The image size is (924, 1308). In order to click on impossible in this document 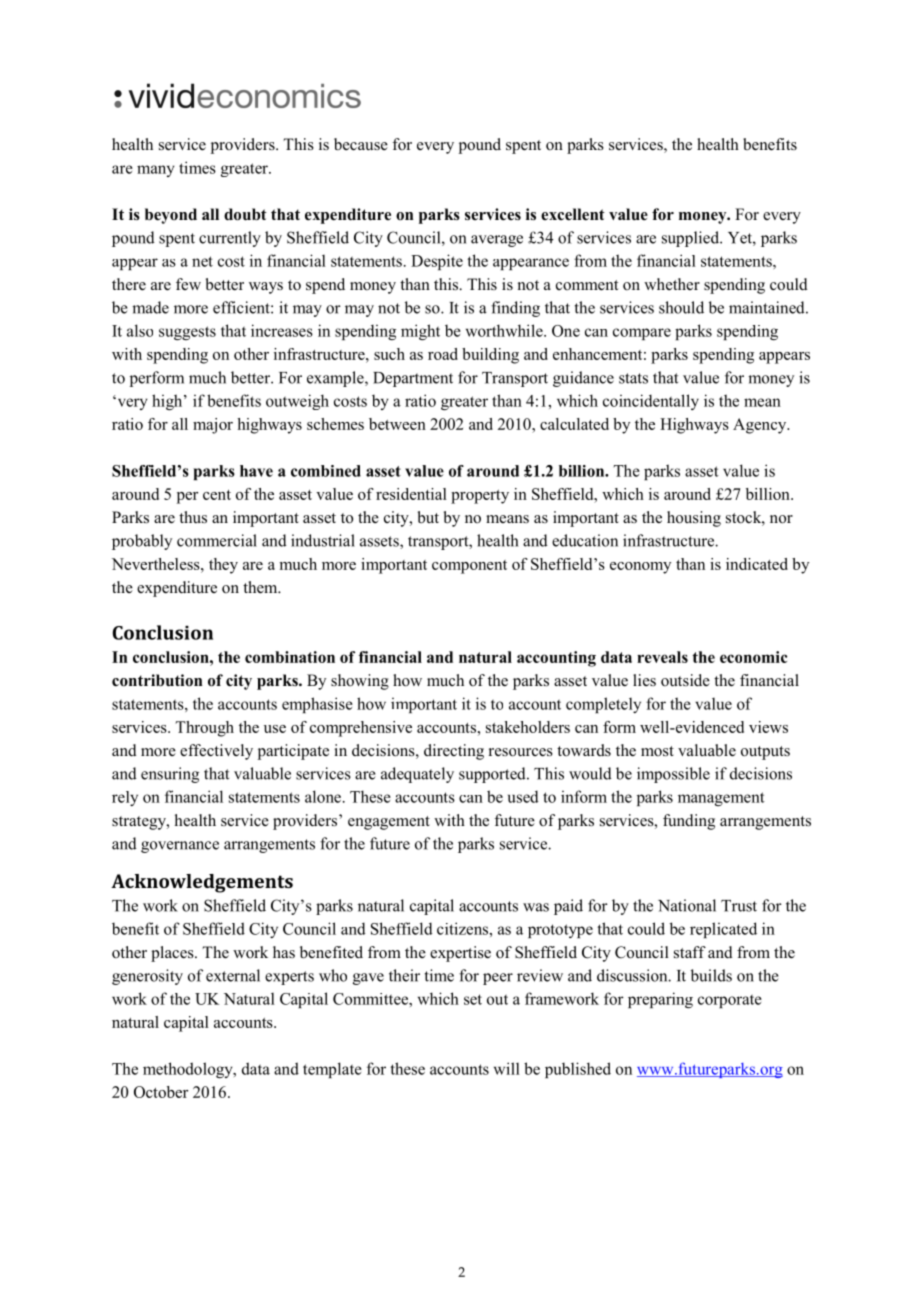, I will do `click(673, 775)`.
